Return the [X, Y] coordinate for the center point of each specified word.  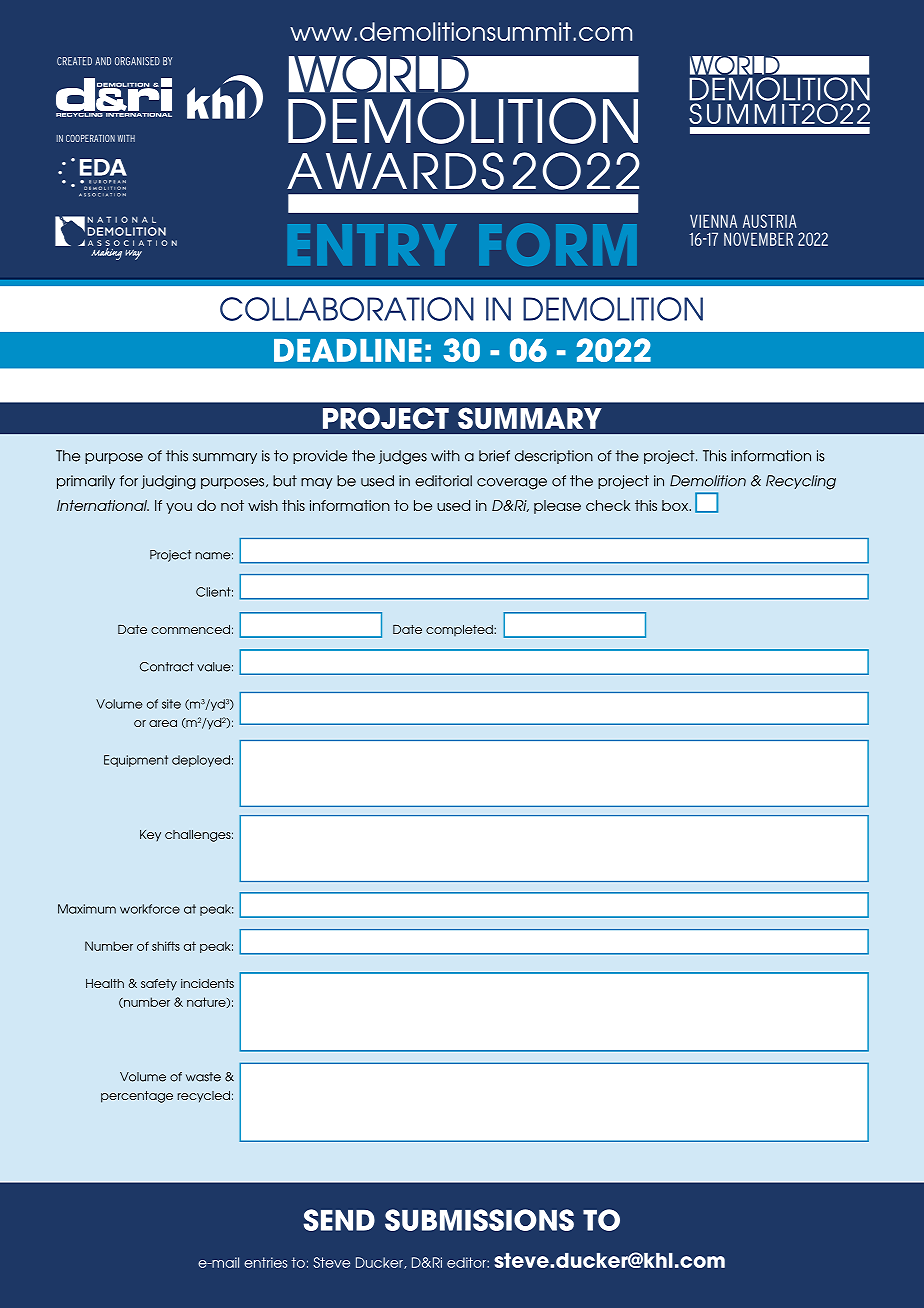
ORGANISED [137, 61]
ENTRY [372, 244]
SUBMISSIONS [479, 1220]
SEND [339, 1220]
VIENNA [713, 221]
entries [265, 1262]
